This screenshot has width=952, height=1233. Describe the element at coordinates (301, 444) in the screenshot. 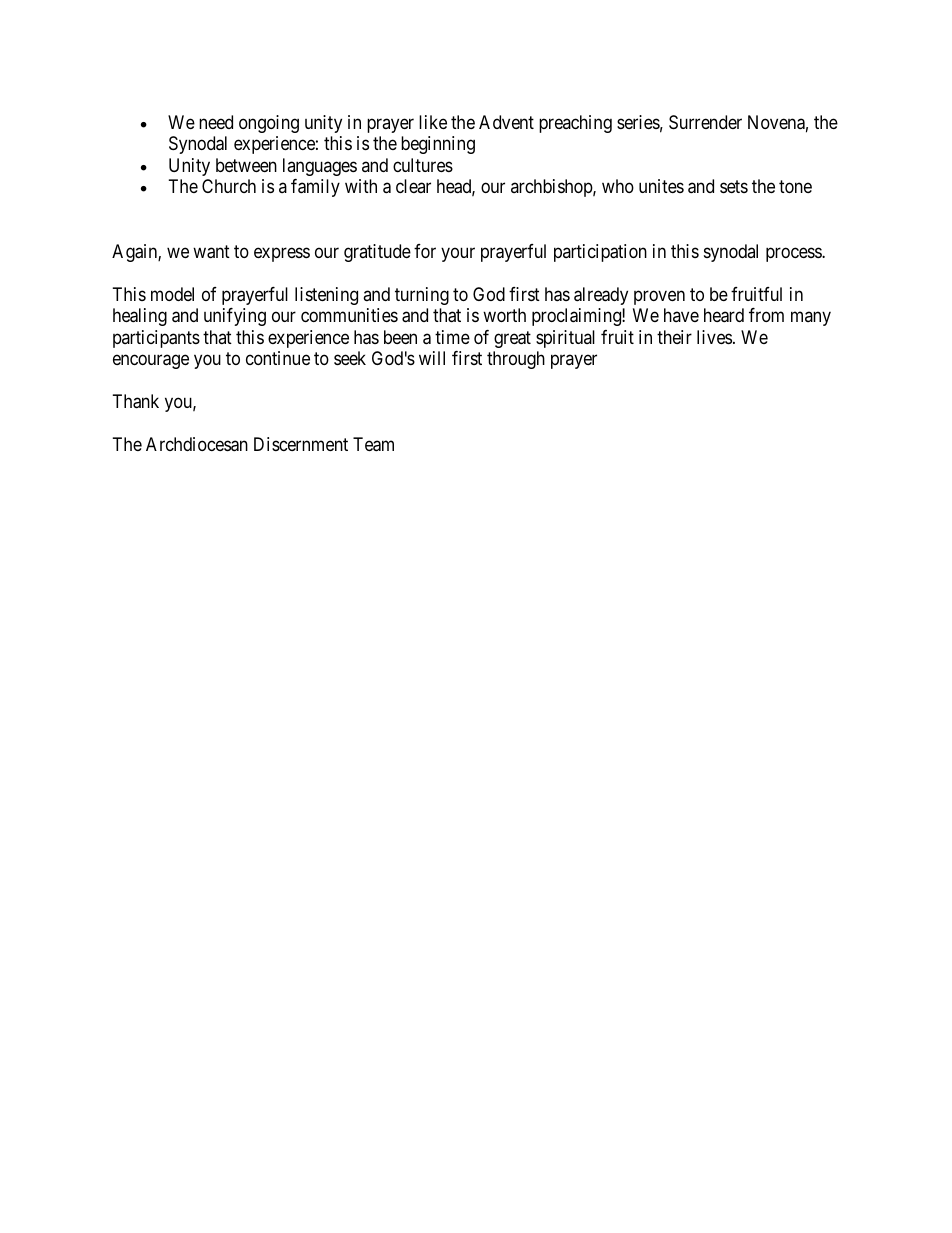

I see `Discernment` at that location.
